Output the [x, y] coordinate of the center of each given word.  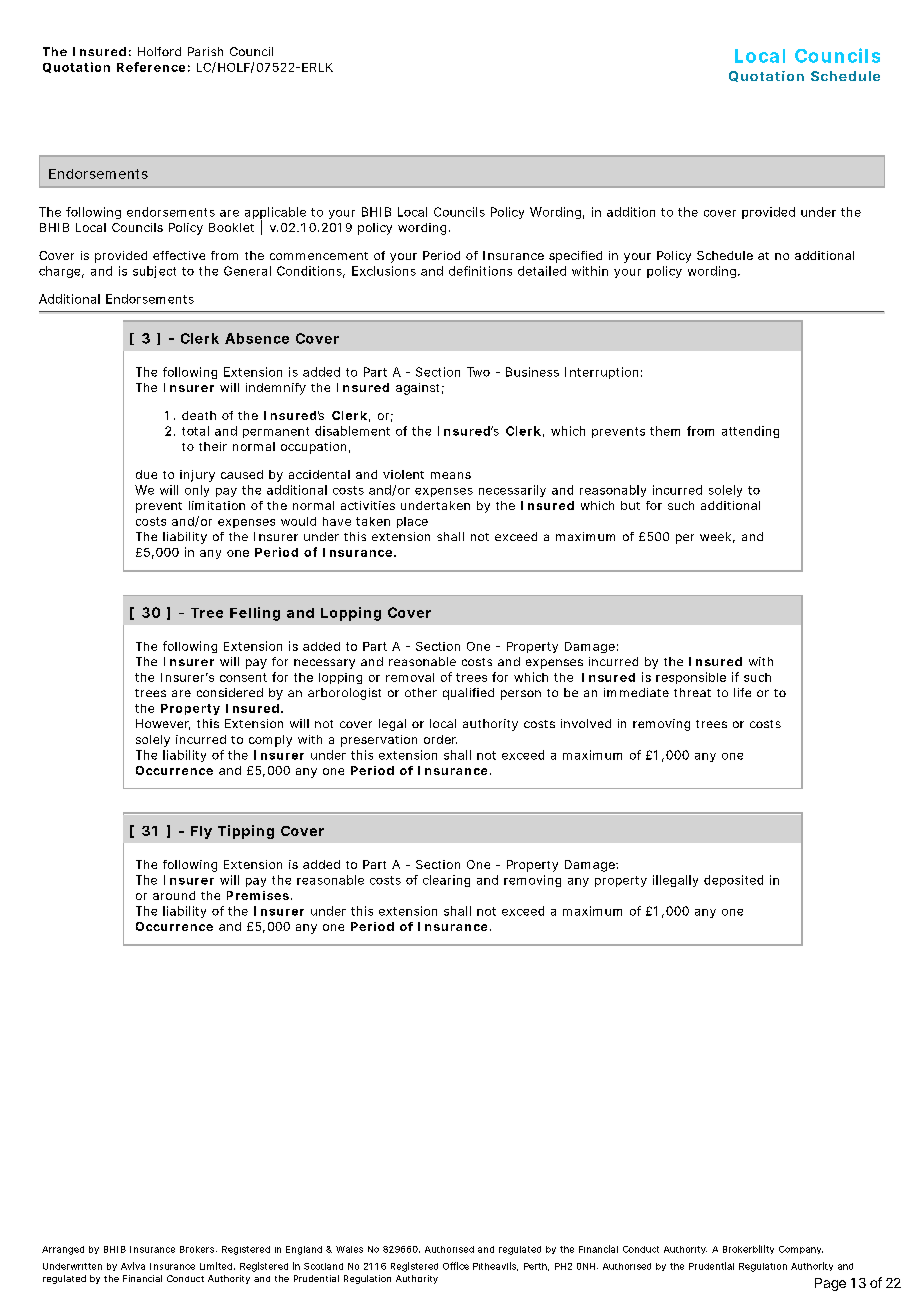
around [174, 895]
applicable [275, 214]
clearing [446, 881]
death [199, 415]
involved [586, 723]
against [420, 389]
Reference [153, 67]
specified [575, 257]
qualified [468, 694]
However [163, 724]
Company [801, 1250]
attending [750, 432]
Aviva [133, 1266]
